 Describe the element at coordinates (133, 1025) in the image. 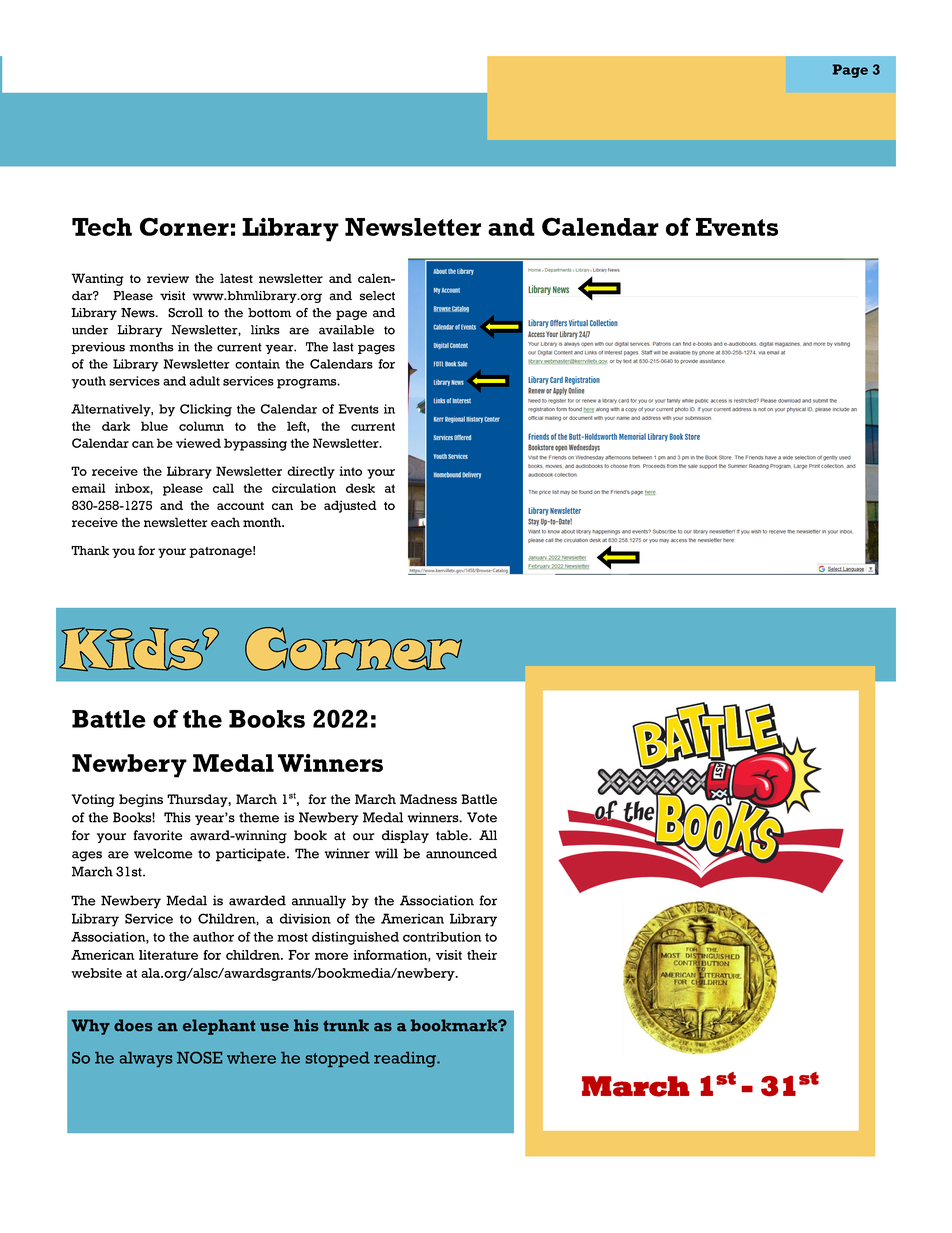

I see `does` at that location.
